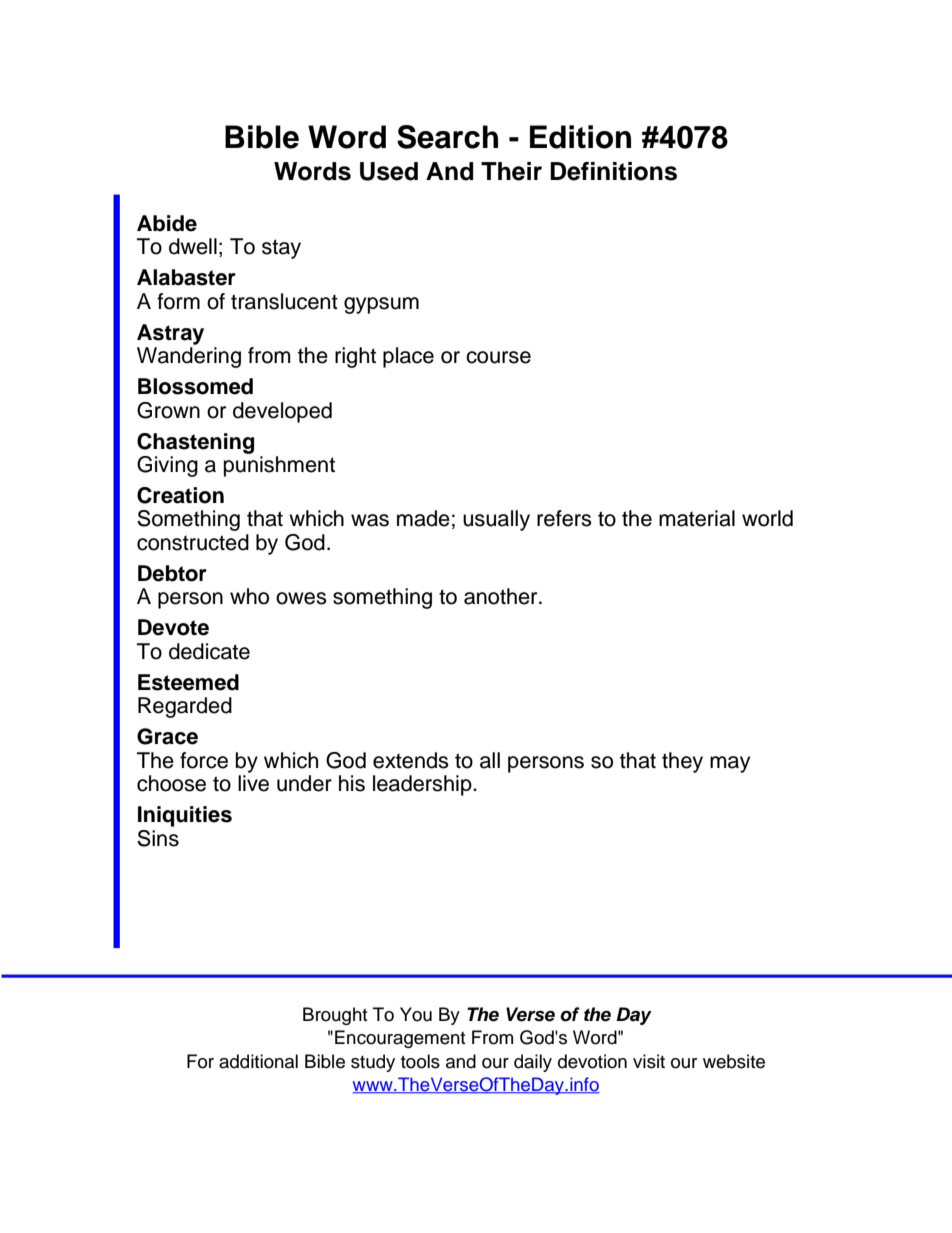  Describe the element at coordinates (734, 1061) in the screenshot. I see `website` at that location.
